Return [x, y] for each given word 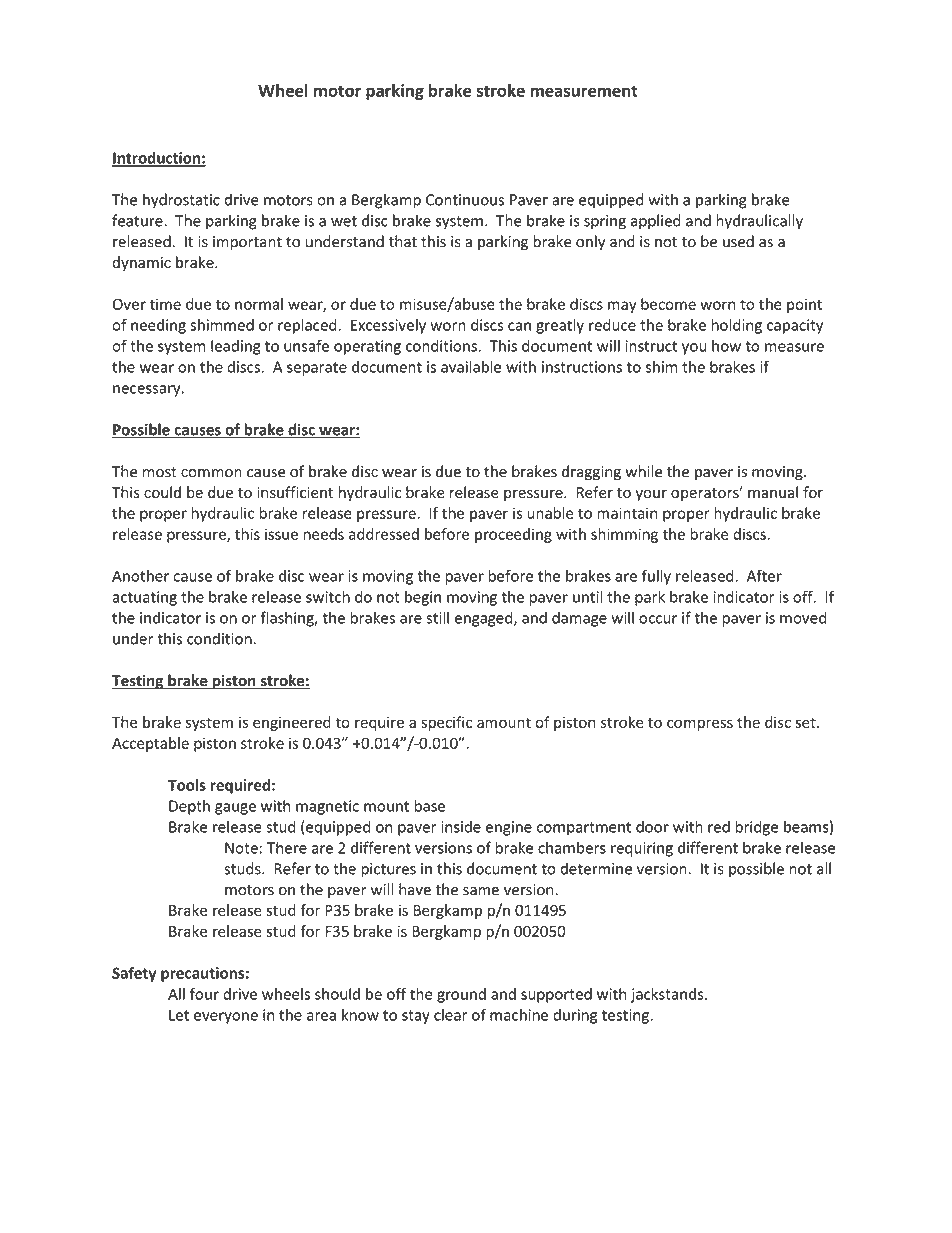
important [247, 243]
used [738, 241]
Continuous [465, 200]
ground [461, 995]
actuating [144, 598]
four [204, 994]
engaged [485, 619]
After [764, 575]
